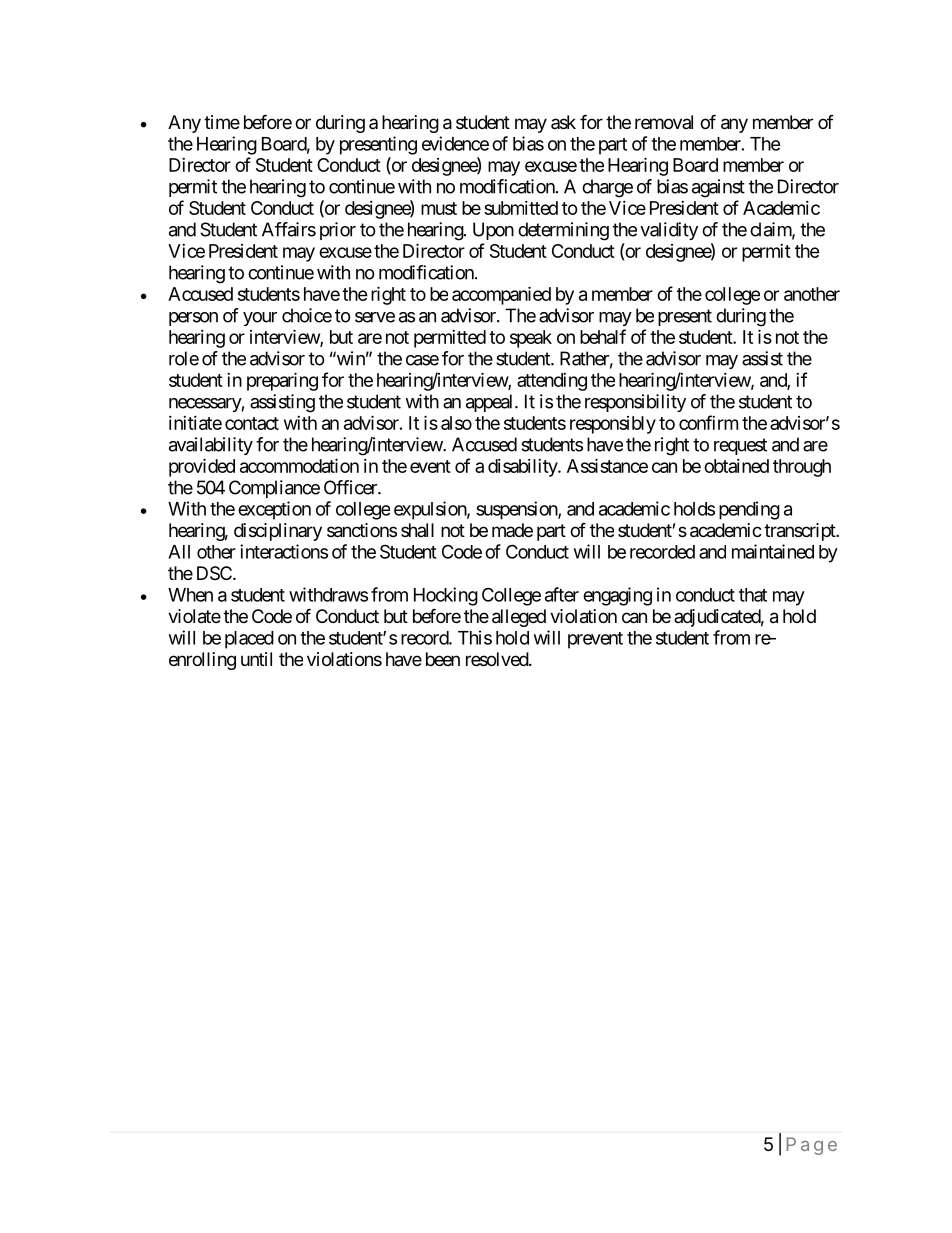 Image resolution: width=952 pixels, height=1233 pixels. Describe the element at coordinates (338, 231) in the image. I see `prior` at that location.
